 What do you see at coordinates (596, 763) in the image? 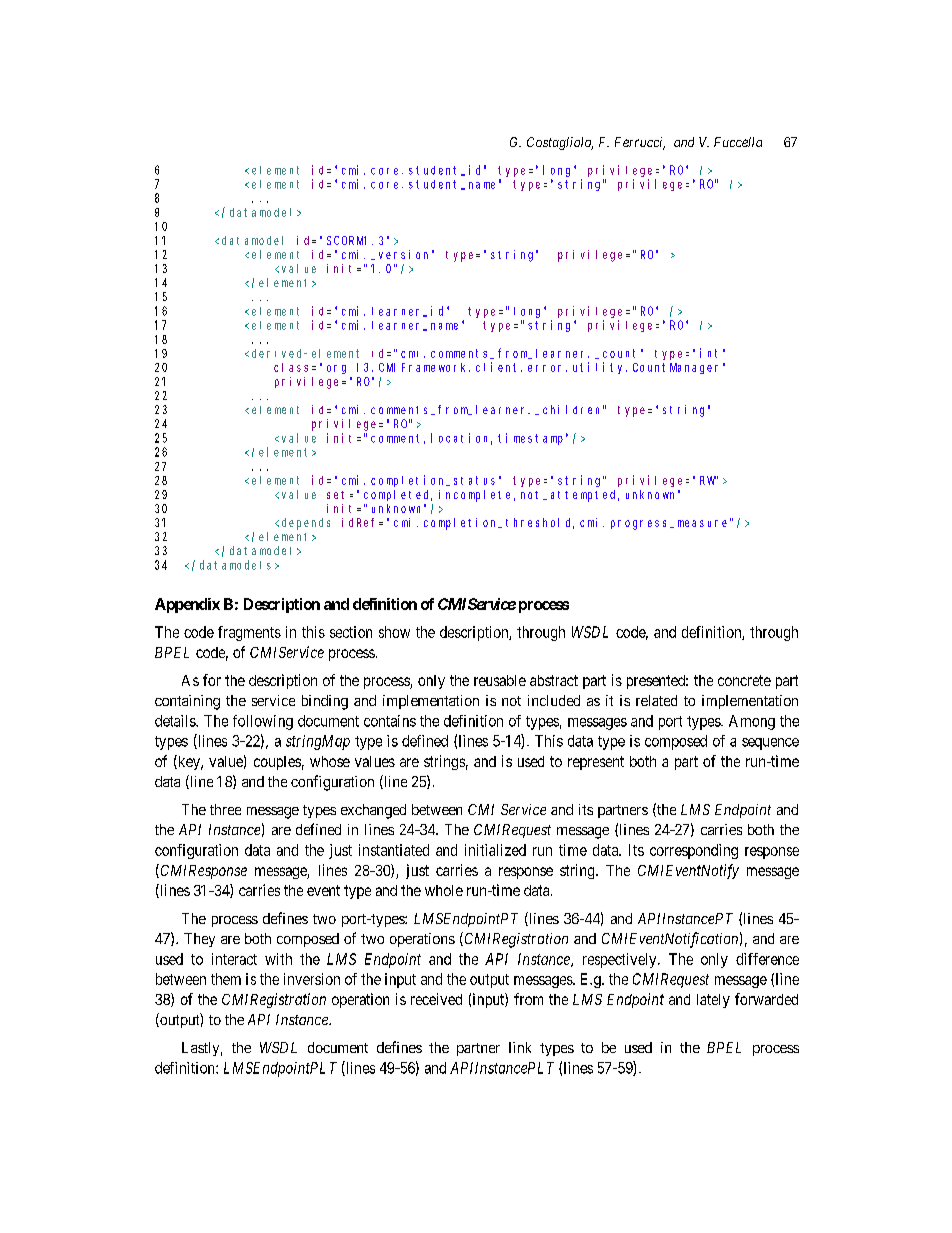
I see `represent` at bounding box center [596, 763].
